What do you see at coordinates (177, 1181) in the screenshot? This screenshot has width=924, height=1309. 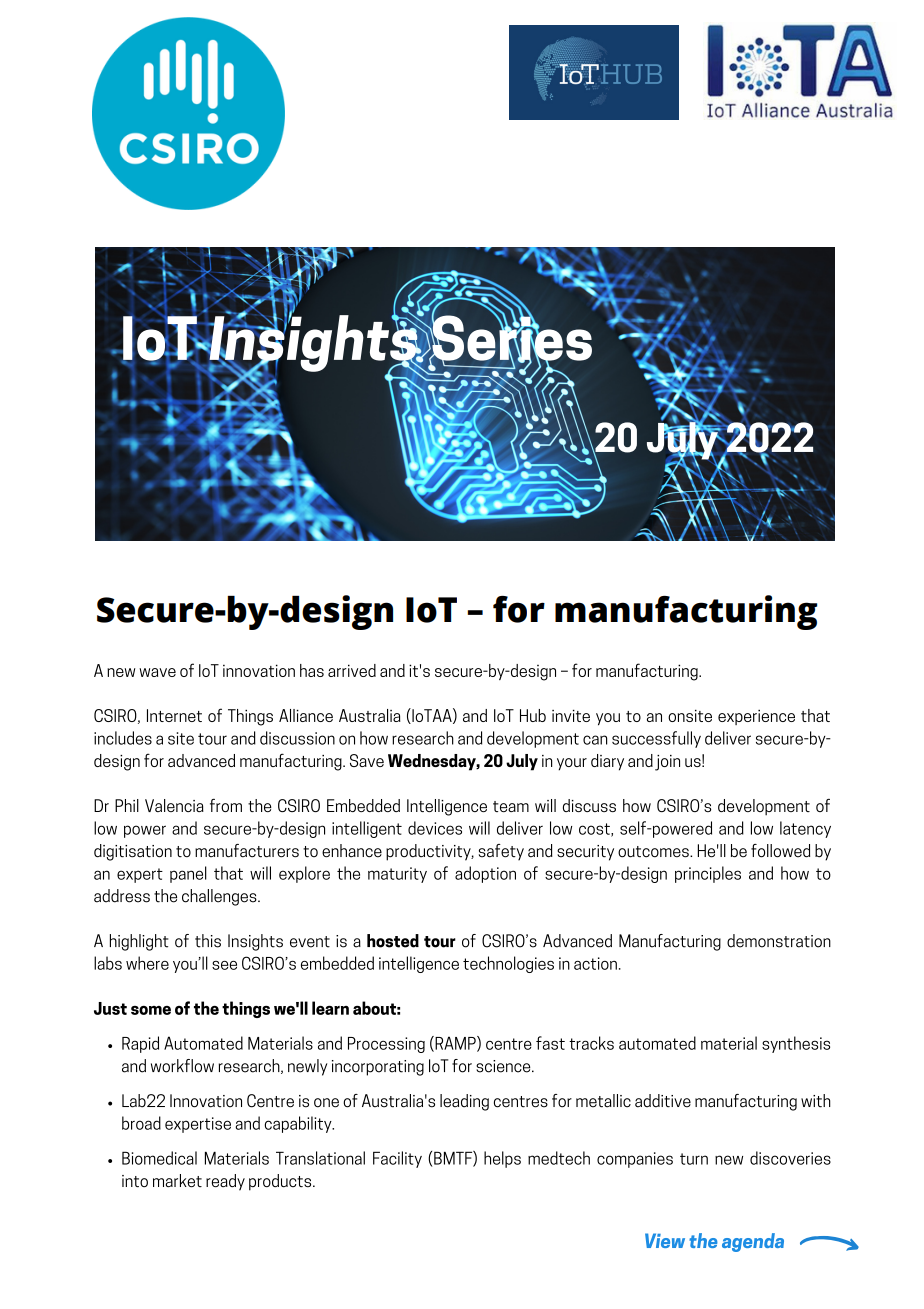 I see `market` at bounding box center [177, 1181].
